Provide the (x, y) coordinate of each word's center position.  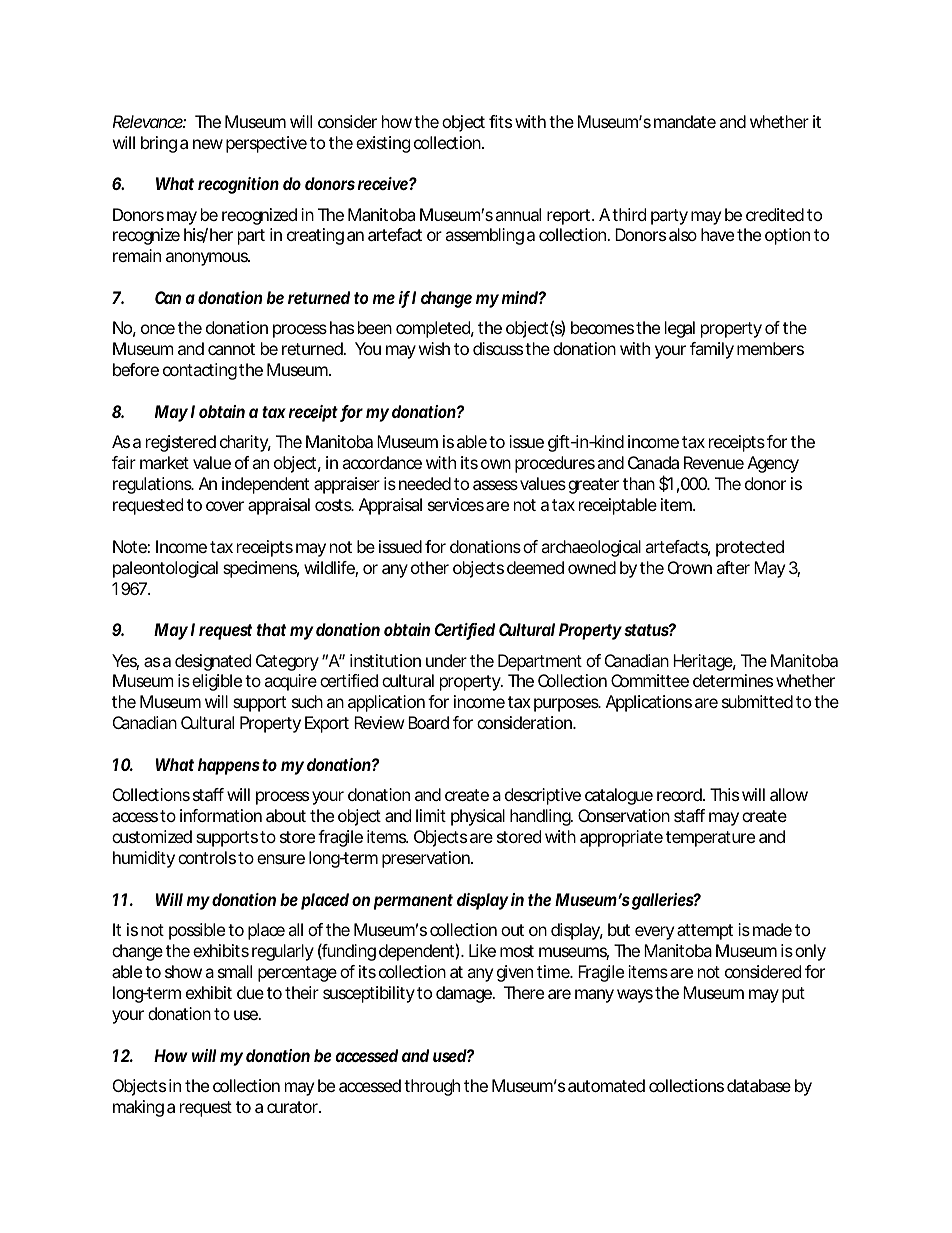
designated (213, 662)
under (446, 660)
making (138, 1108)
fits (500, 121)
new (208, 144)
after (733, 567)
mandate (685, 121)
